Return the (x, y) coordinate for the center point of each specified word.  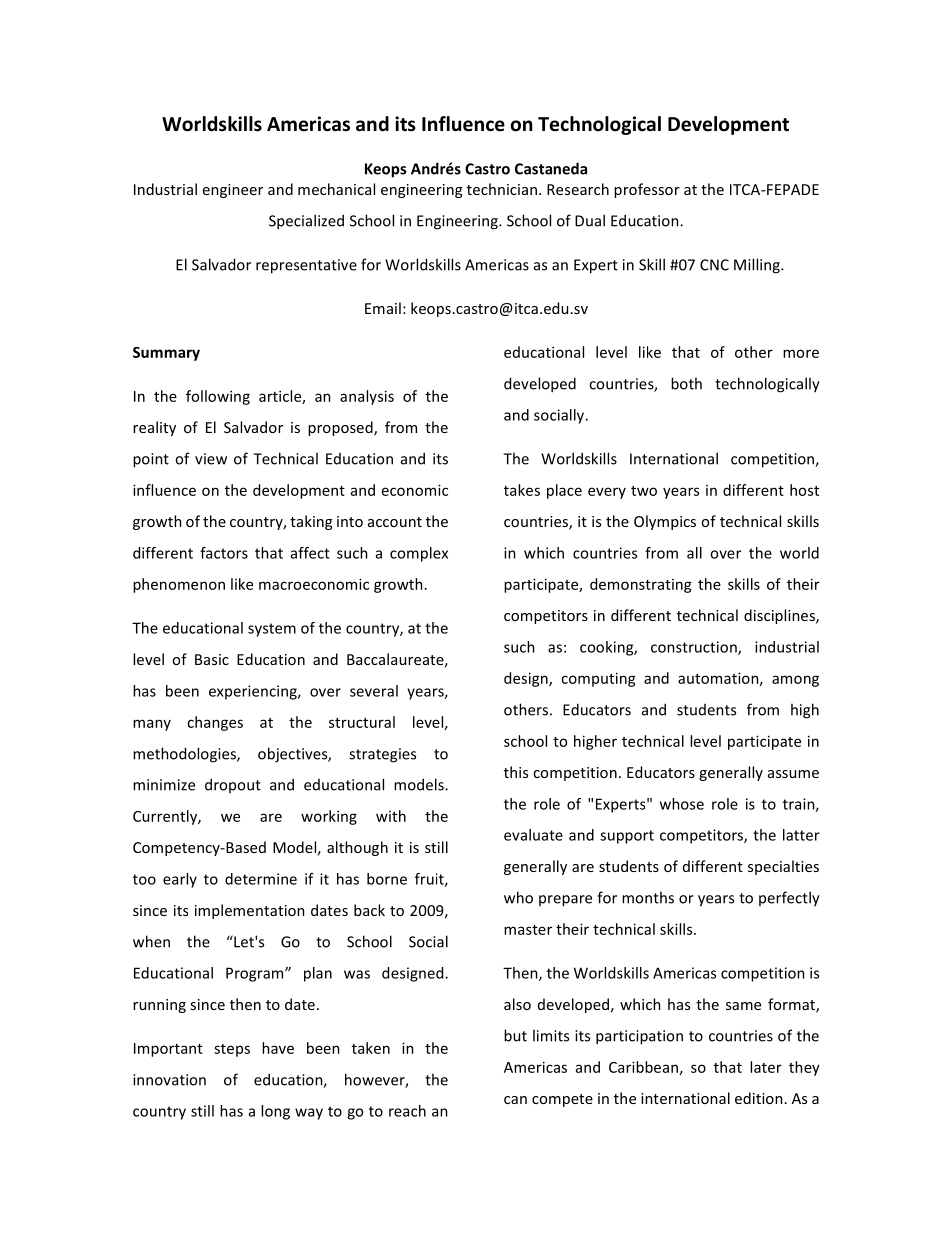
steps (232, 1050)
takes (522, 490)
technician (502, 189)
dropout (233, 785)
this (516, 772)
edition (759, 1098)
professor (647, 190)
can (515, 1100)
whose (682, 804)
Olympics (665, 522)
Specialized (306, 222)
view (211, 459)
